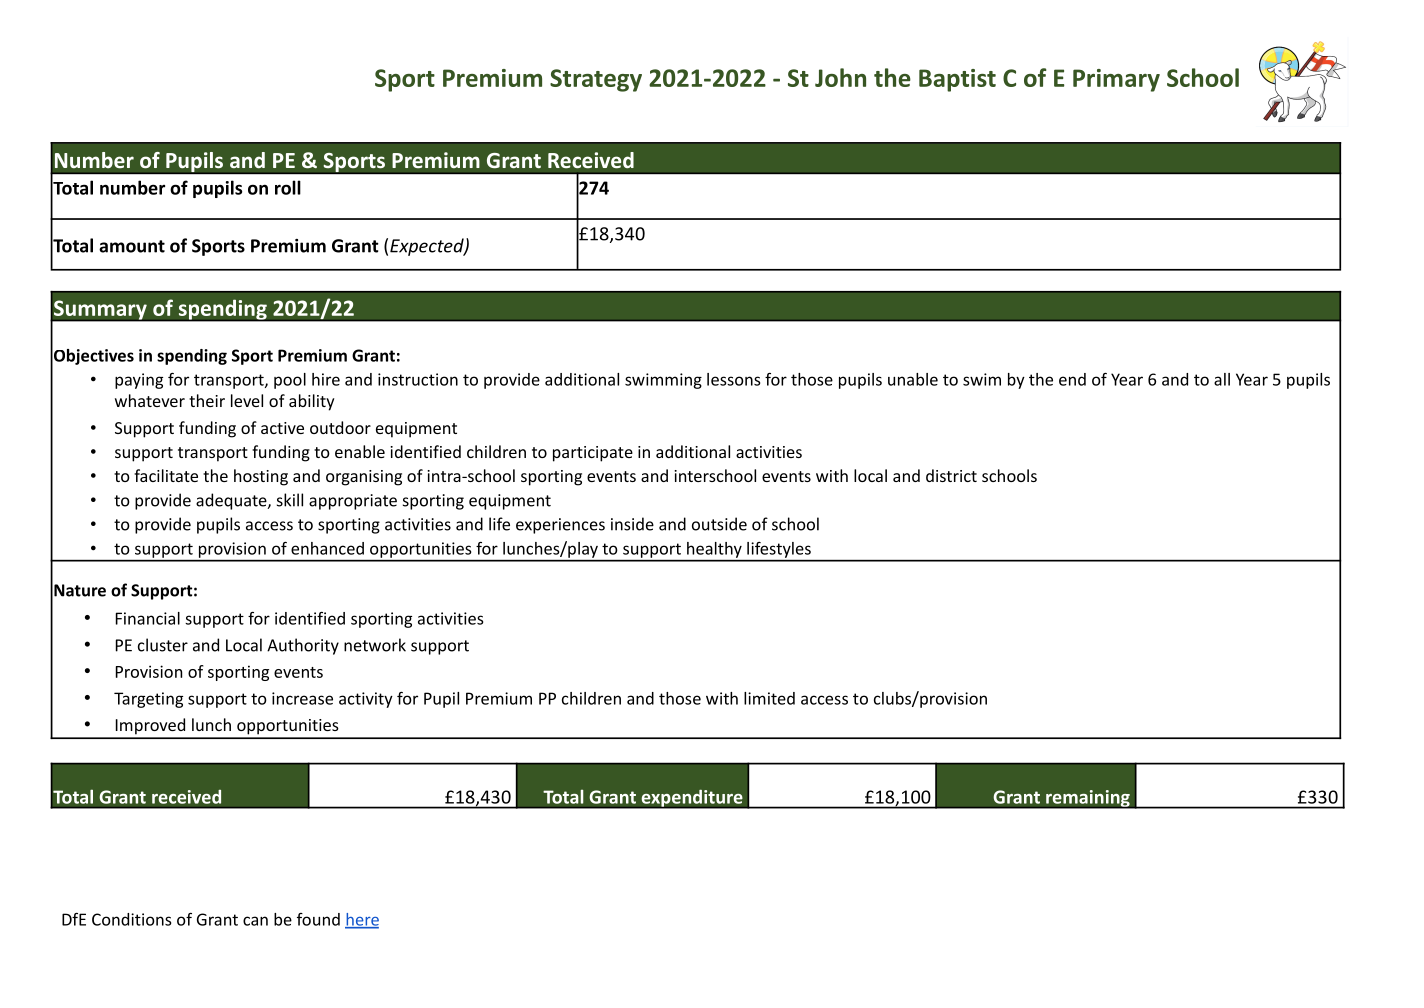  I want to click on here, so click(362, 920).
